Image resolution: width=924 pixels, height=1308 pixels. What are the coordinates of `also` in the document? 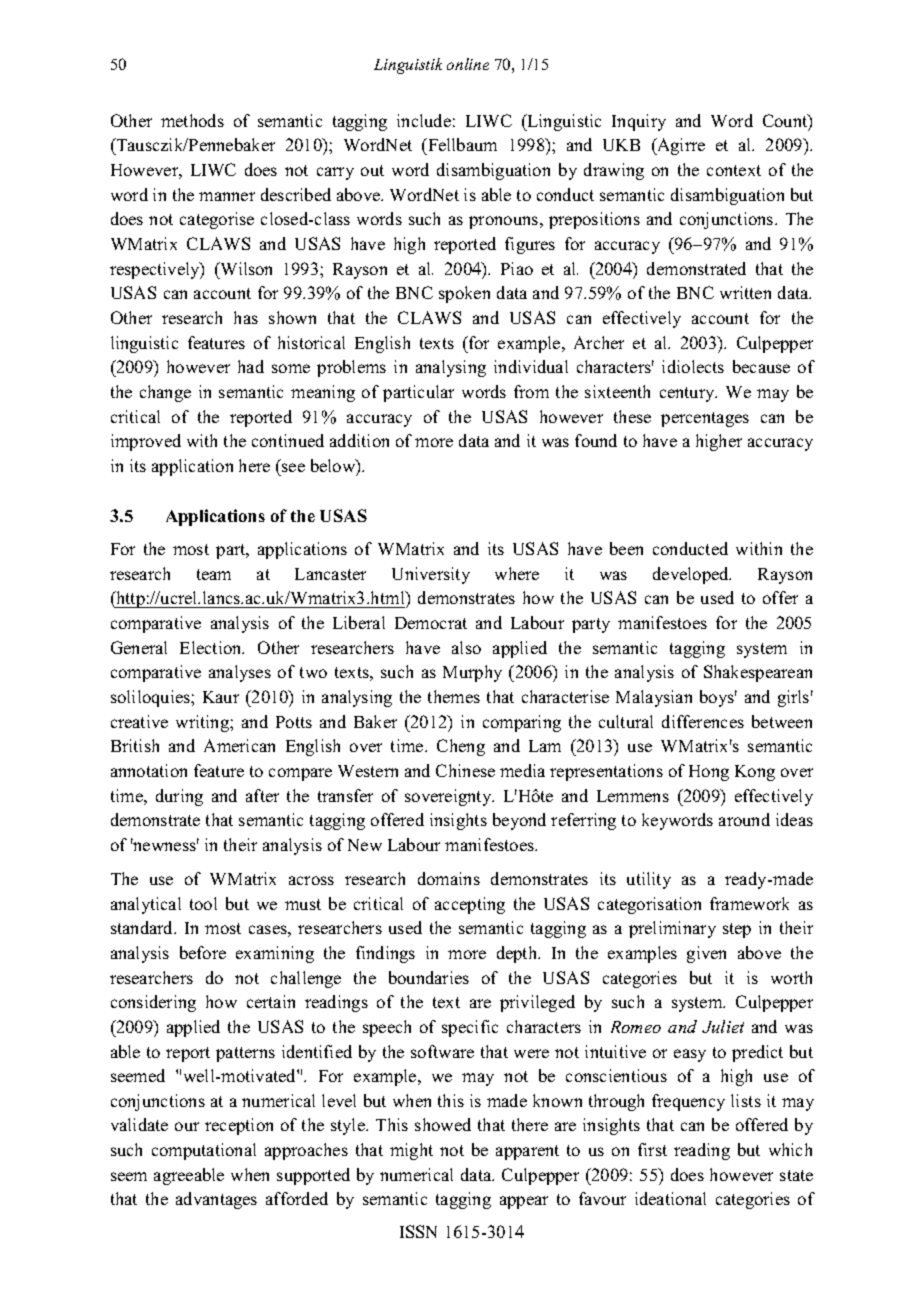 It's located at (466, 647).
